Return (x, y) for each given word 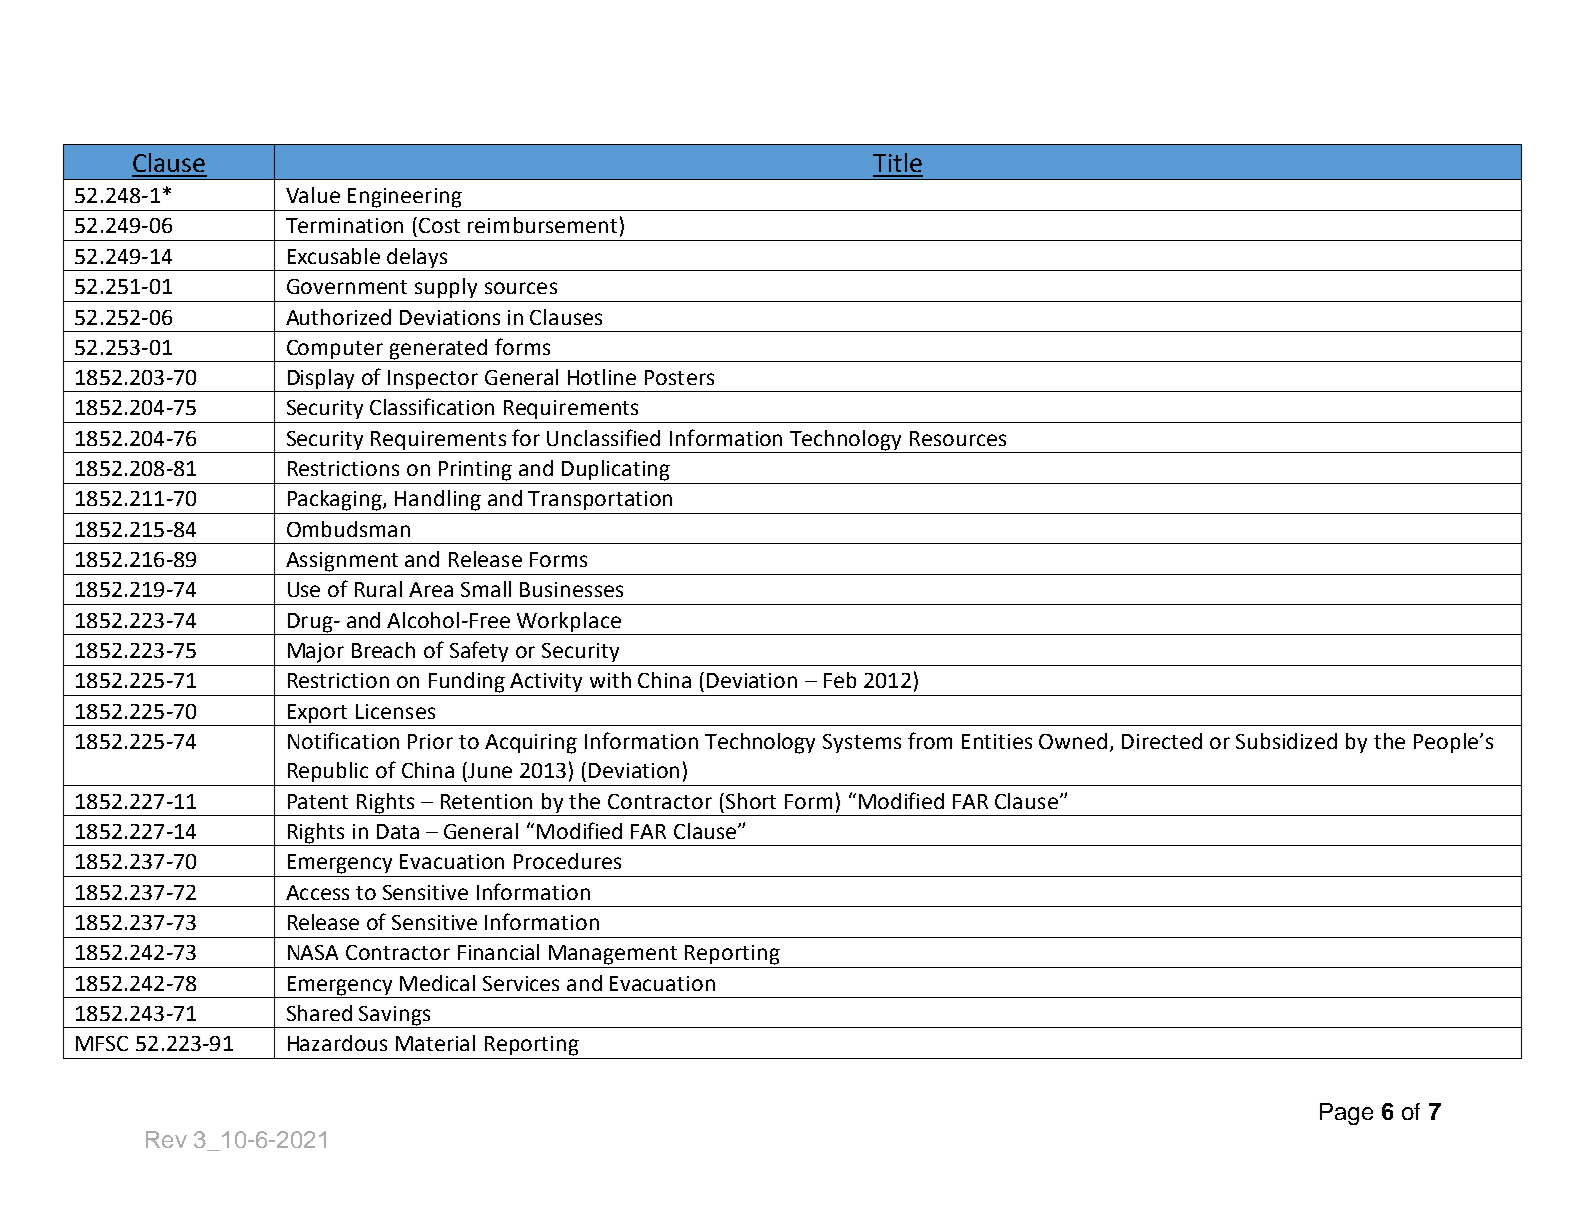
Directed (1162, 741)
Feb (840, 680)
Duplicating (616, 470)
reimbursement (542, 225)
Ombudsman (348, 529)
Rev (166, 1139)
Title (897, 162)
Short (751, 801)
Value (313, 195)
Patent (318, 801)
